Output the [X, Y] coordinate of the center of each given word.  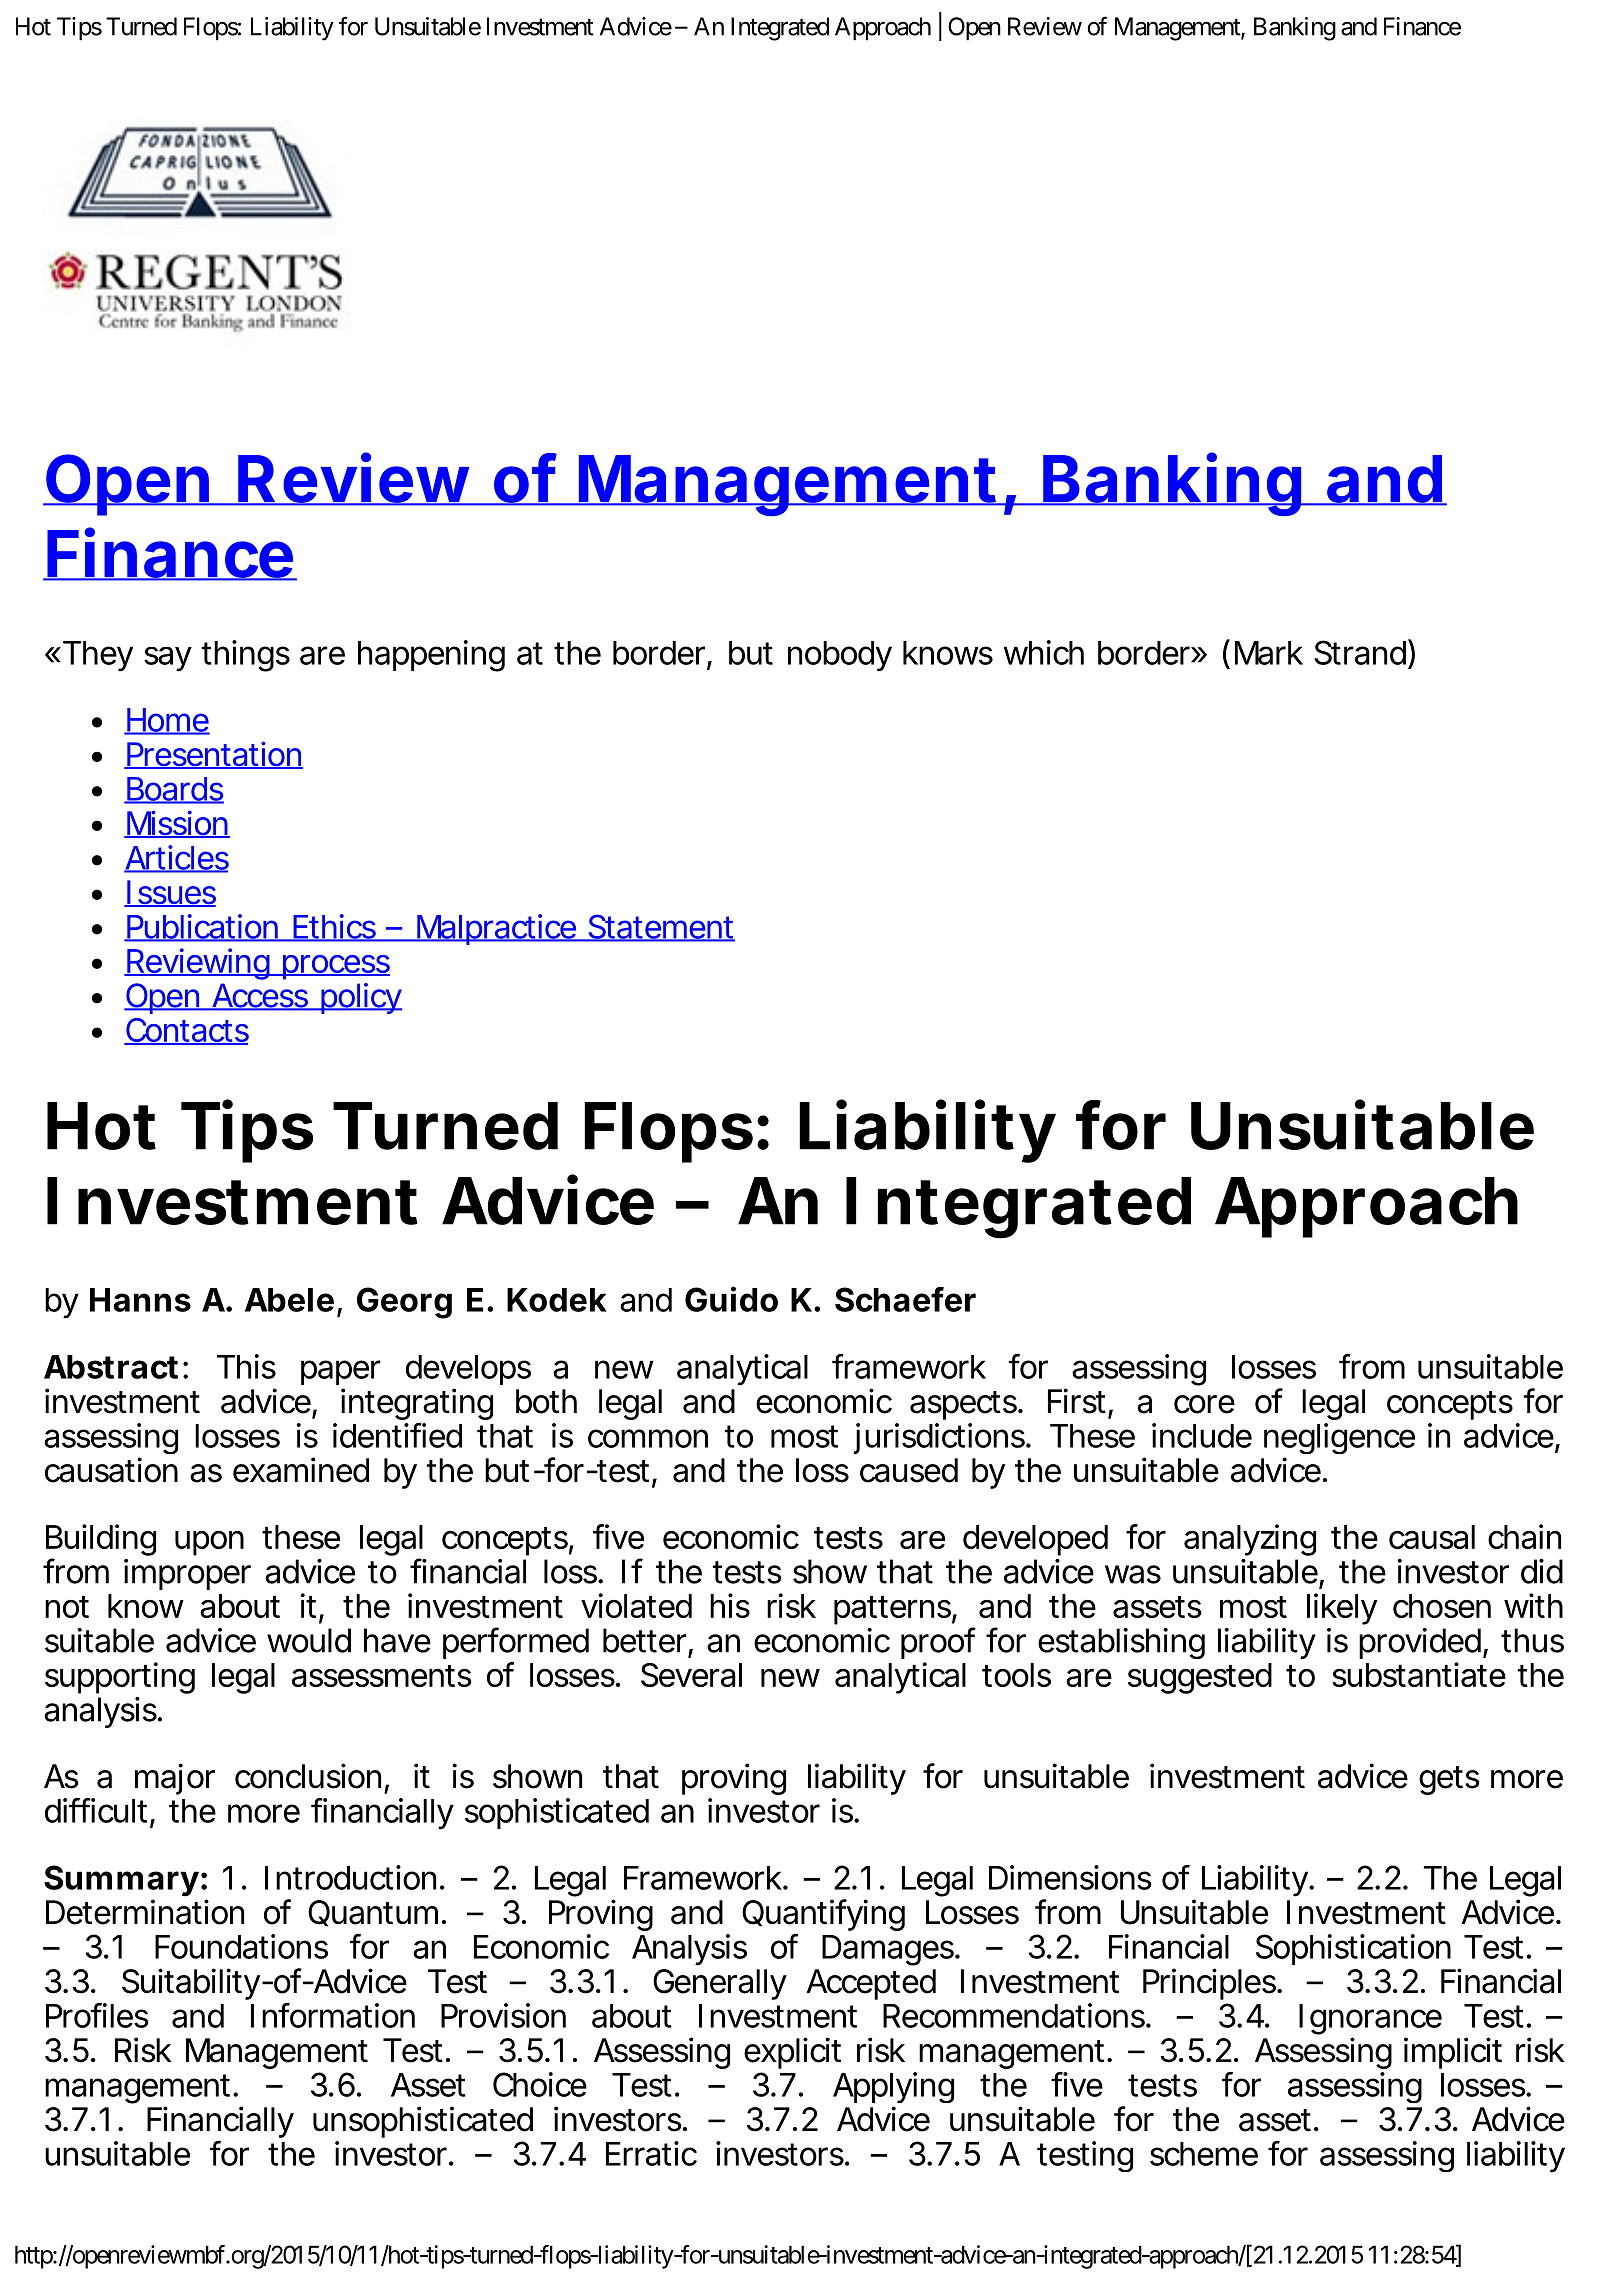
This [246, 1366]
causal [1432, 1537]
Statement [660, 927]
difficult [96, 1810]
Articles [176, 858]
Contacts [186, 1031]
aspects [963, 1405]
